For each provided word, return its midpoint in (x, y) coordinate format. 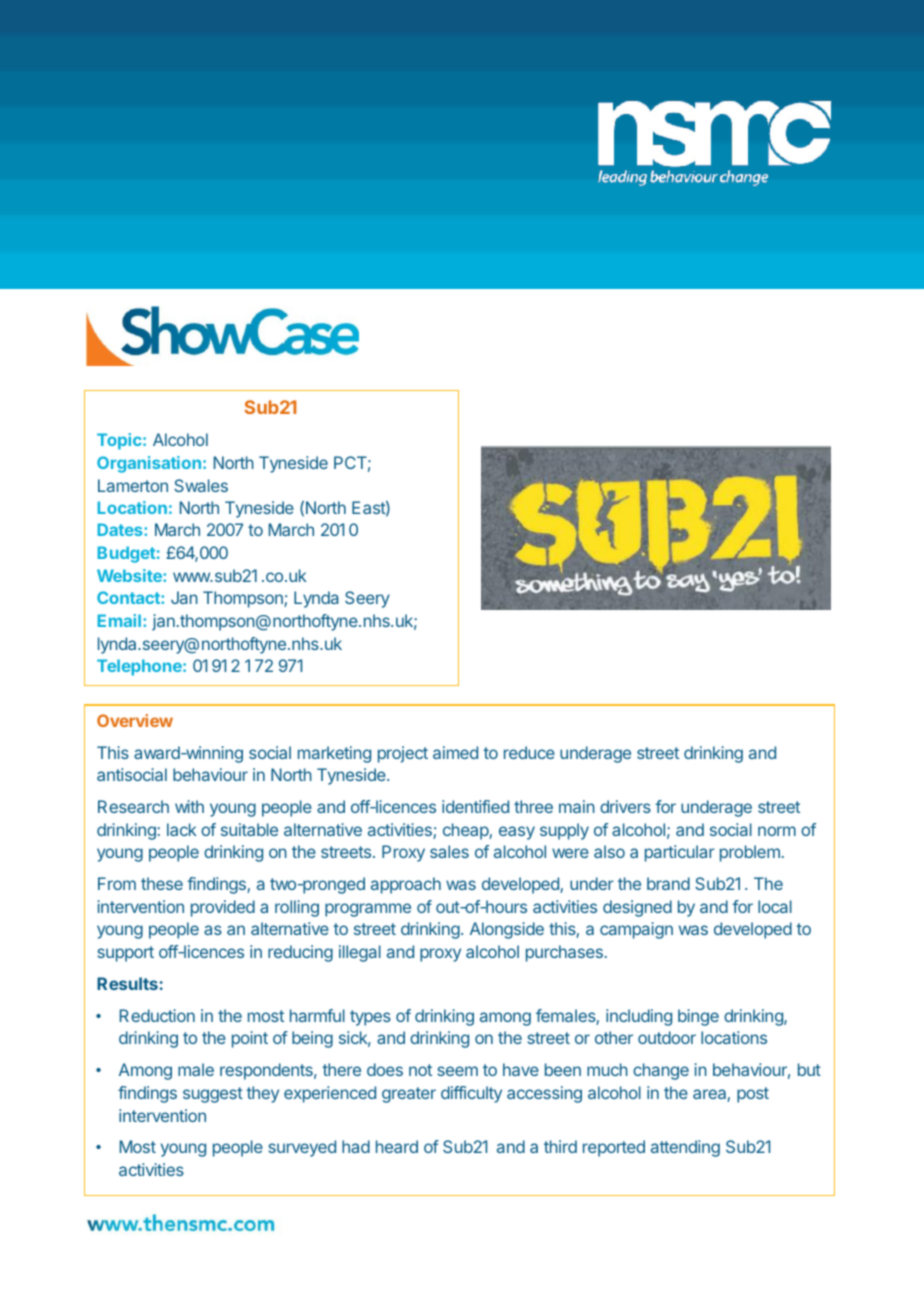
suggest (213, 1095)
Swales (201, 485)
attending (685, 1148)
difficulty (471, 1094)
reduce (529, 752)
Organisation (149, 464)
